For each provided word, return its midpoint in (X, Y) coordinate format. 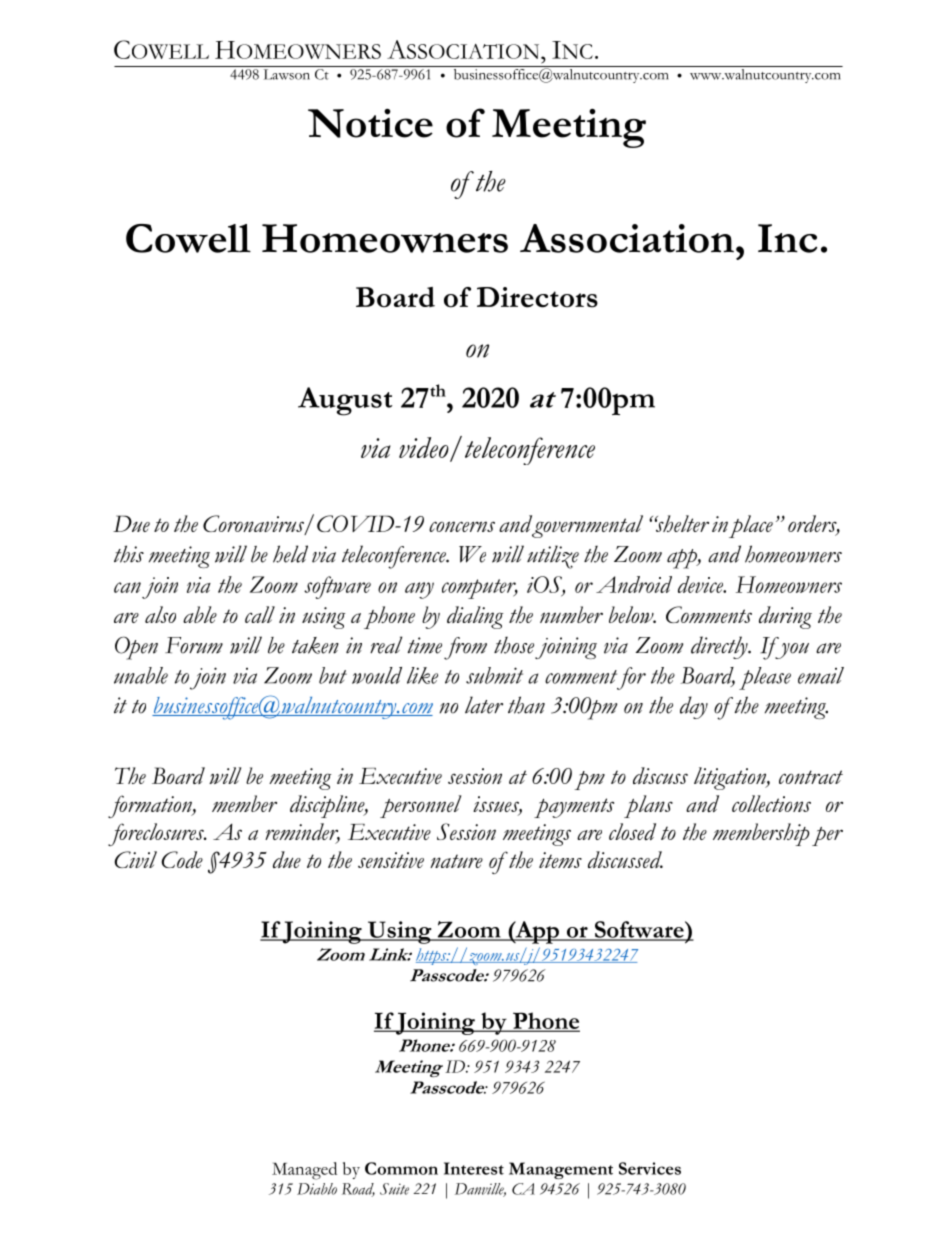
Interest (474, 1168)
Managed (304, 1171)
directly (720, 647)
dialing (475, 617)
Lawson (287, 74)
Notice (370, 123)
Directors (537, 297)
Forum (194, 645)
